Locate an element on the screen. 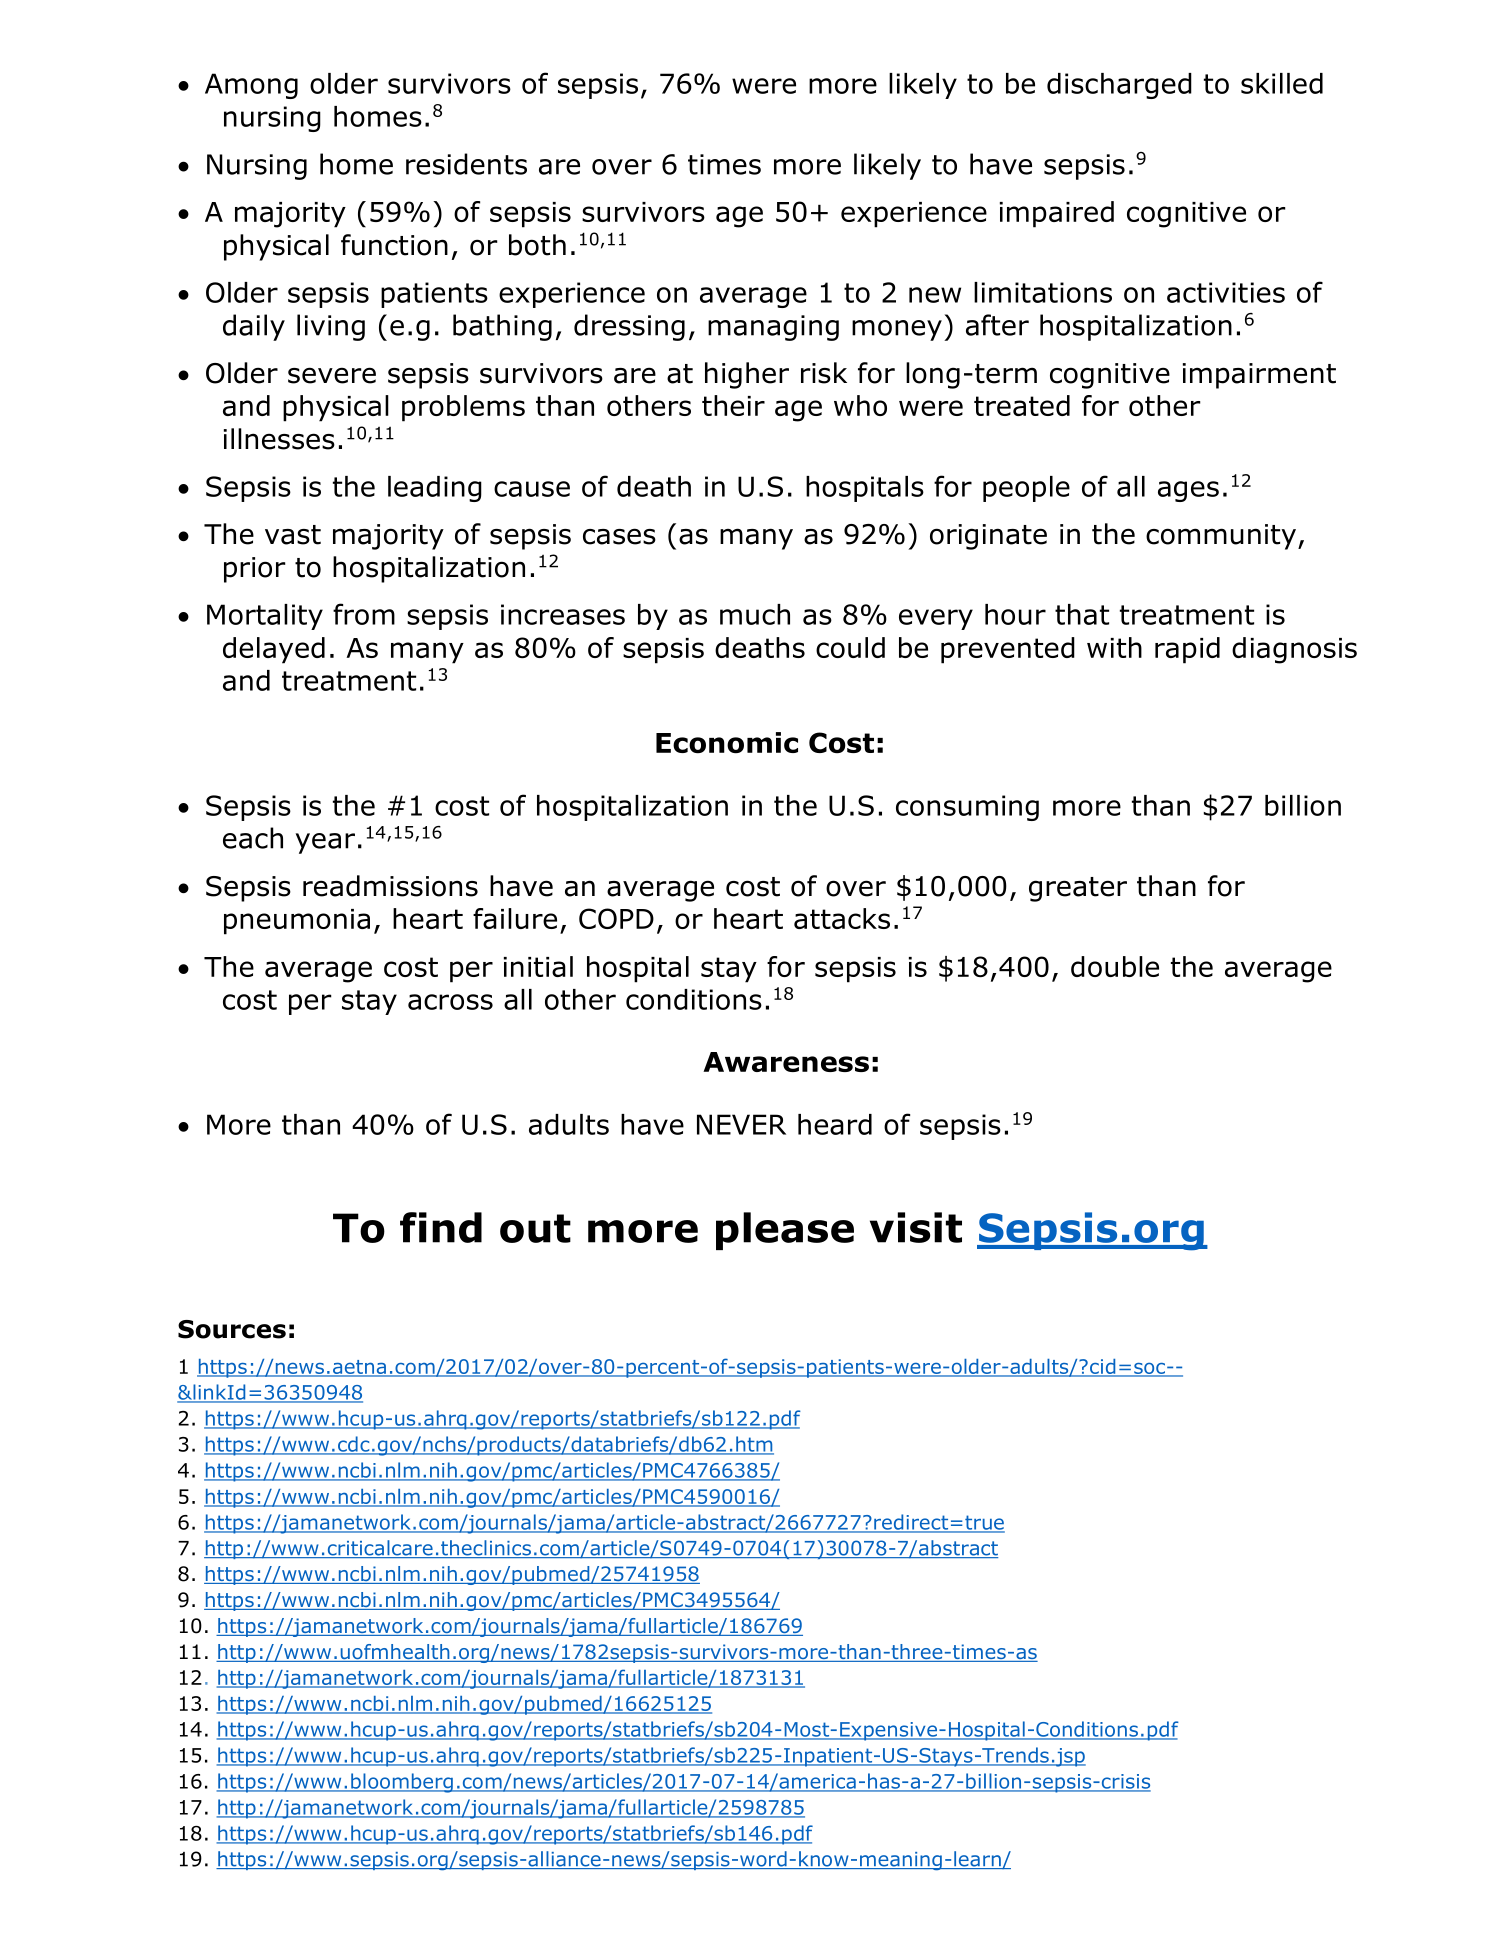 The height and width of the screenshot is (1949, 1506). each is located at coordinates (253, 838).
